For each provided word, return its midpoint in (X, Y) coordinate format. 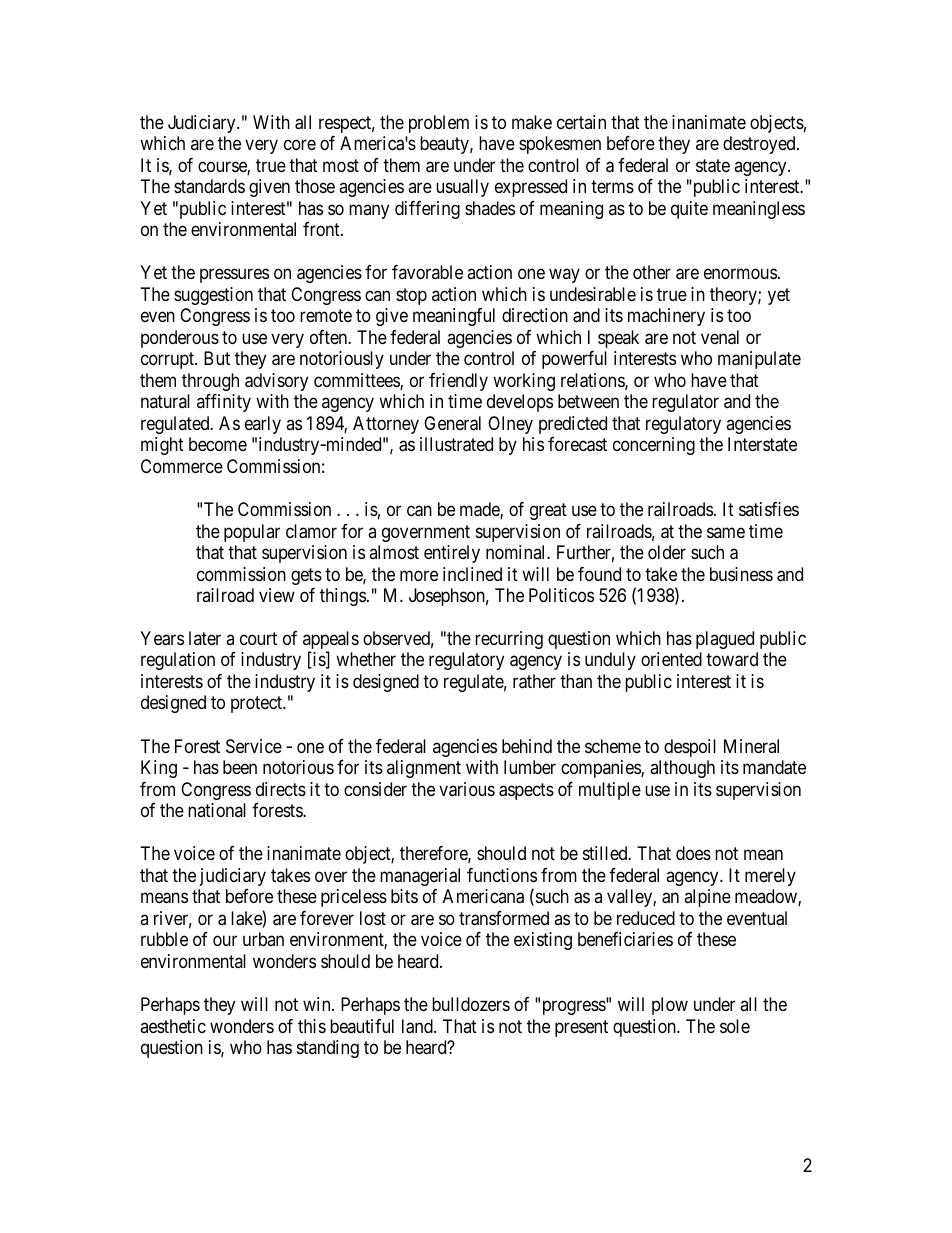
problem (439, 124)
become (218, 444)
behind (527, 746)
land (418, 1026)
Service (254, 746)
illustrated (456, 444)
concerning (654, 446)
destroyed (760, 145)
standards (209, 186)
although (682, 769)
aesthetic (173, 1026)
